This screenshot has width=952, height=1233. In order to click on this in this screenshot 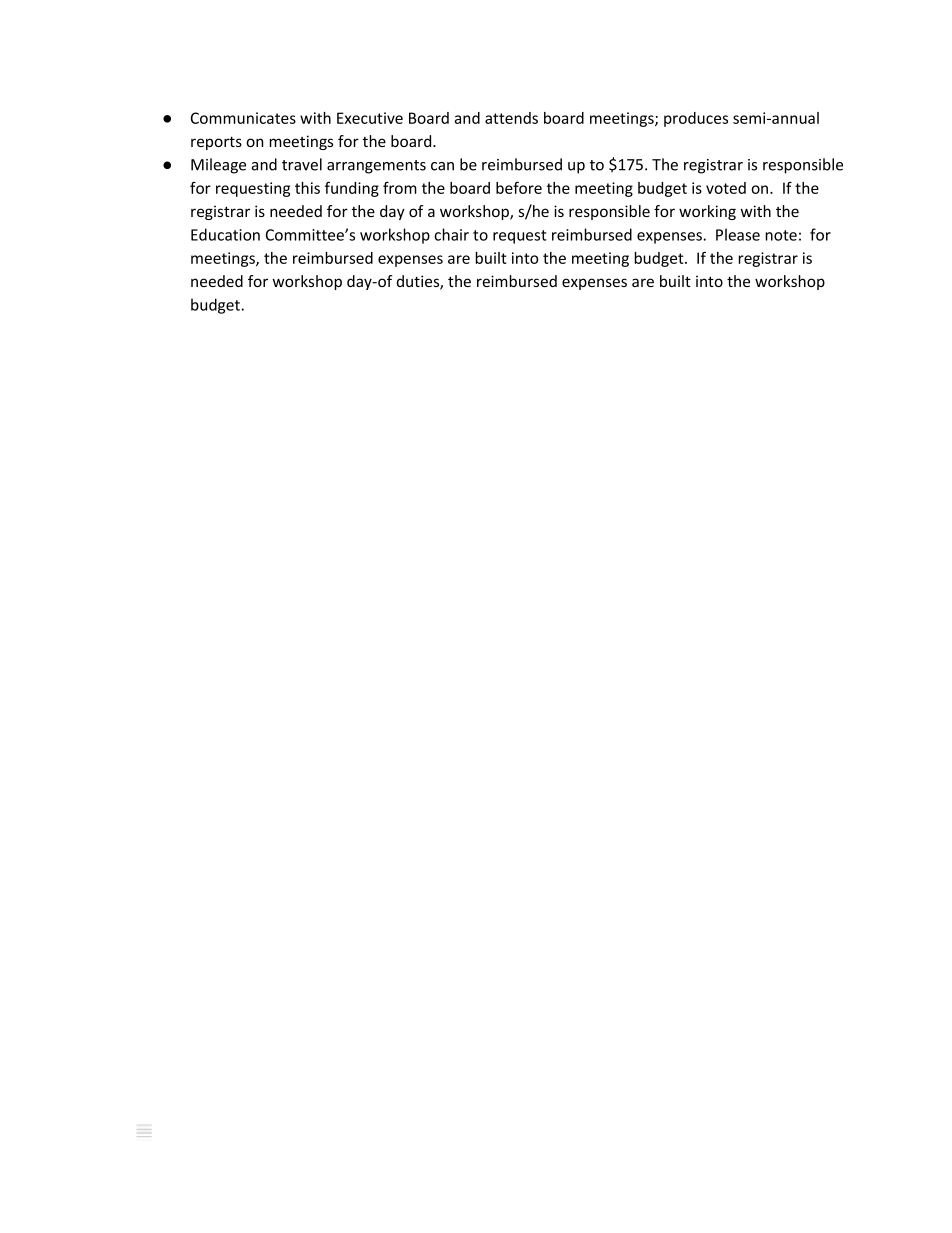, I will do `click(307, 188)`.
